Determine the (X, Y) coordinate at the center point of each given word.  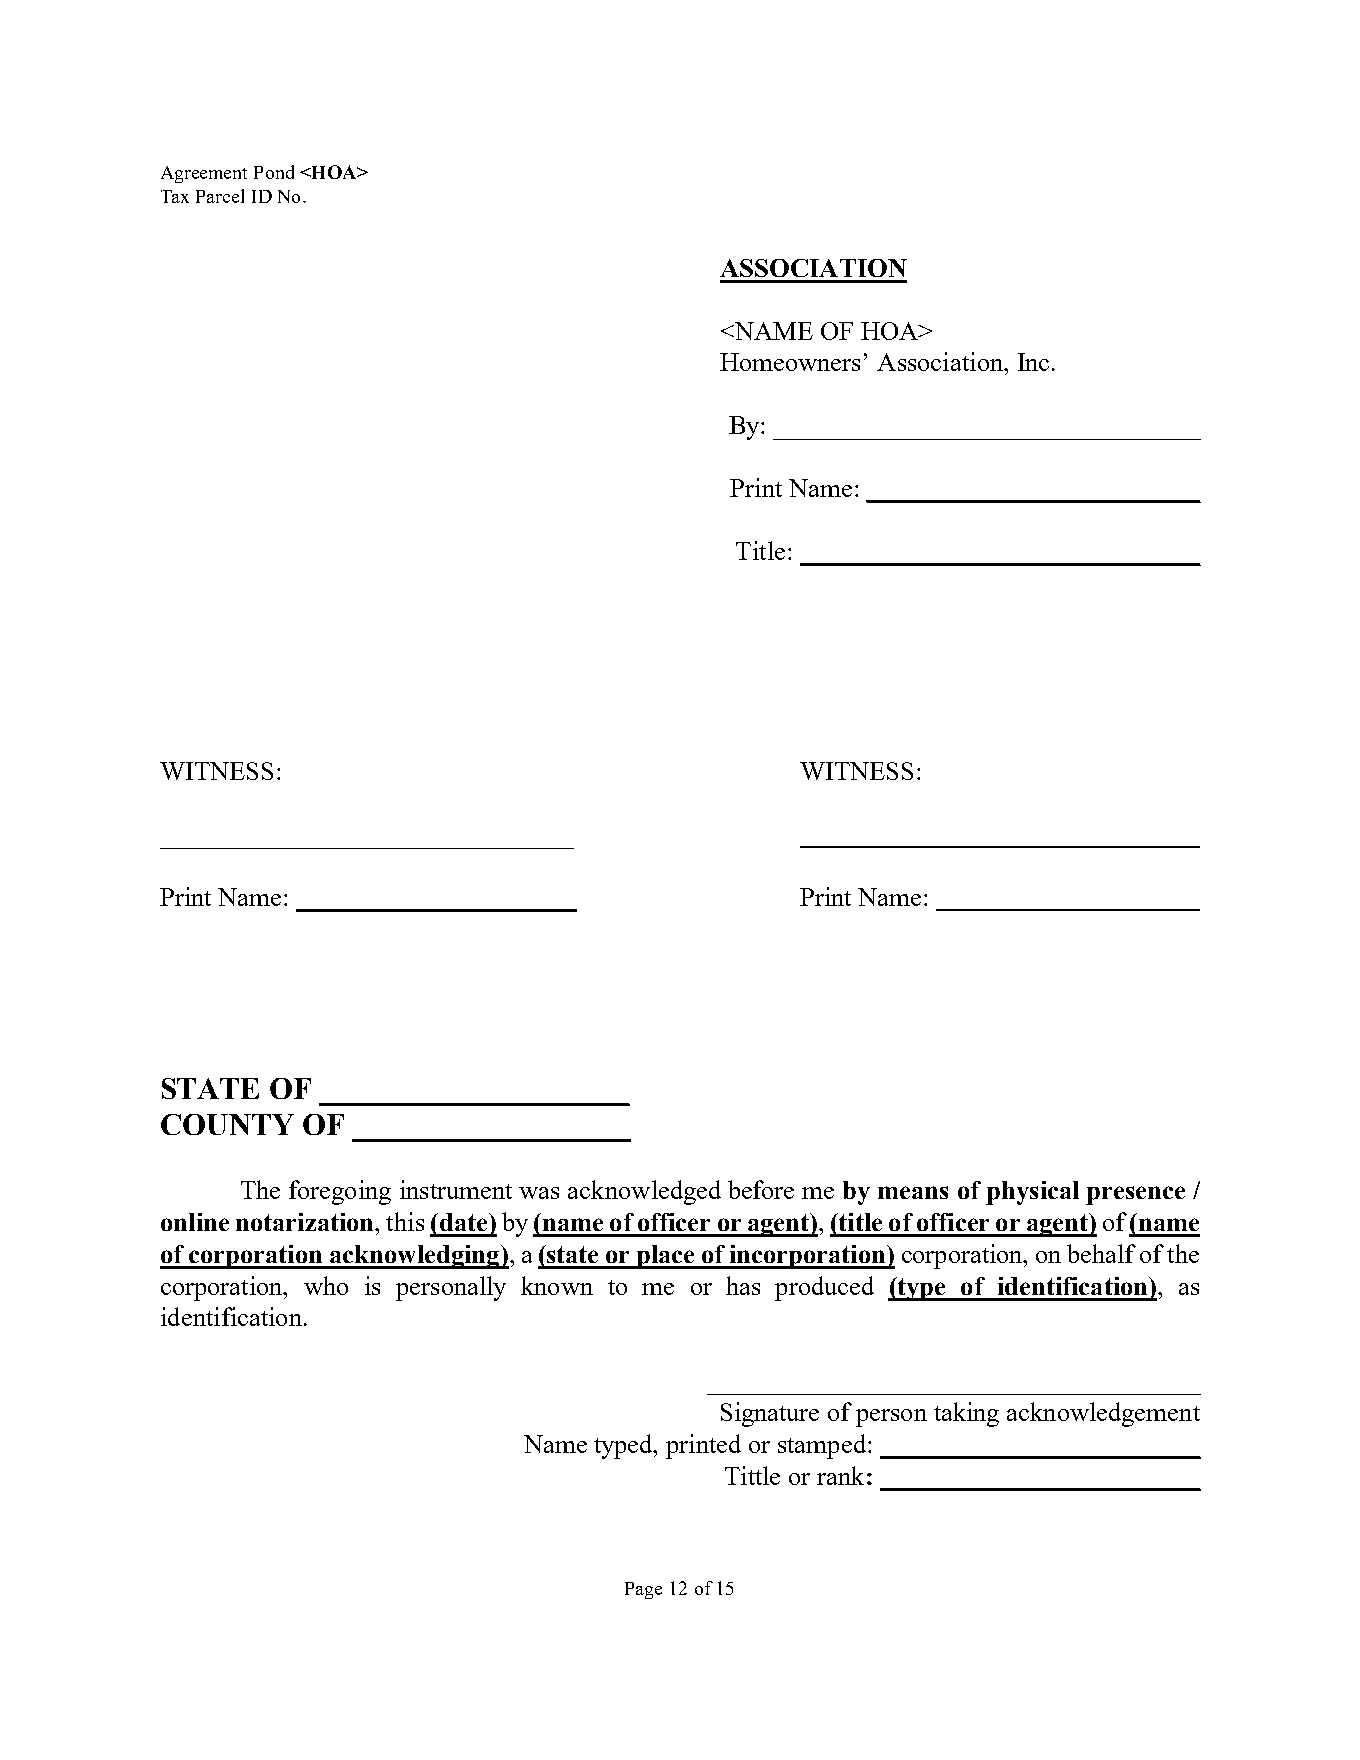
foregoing (340, 1192)
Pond (274, 172)
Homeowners (790, 362)
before (761, 1189)
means (913, 1192)
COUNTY (227, 1124)
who (326, 1285)
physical (1032, 1193)
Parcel (220, 196)
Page (643, 1590)
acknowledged (644, 1192)
